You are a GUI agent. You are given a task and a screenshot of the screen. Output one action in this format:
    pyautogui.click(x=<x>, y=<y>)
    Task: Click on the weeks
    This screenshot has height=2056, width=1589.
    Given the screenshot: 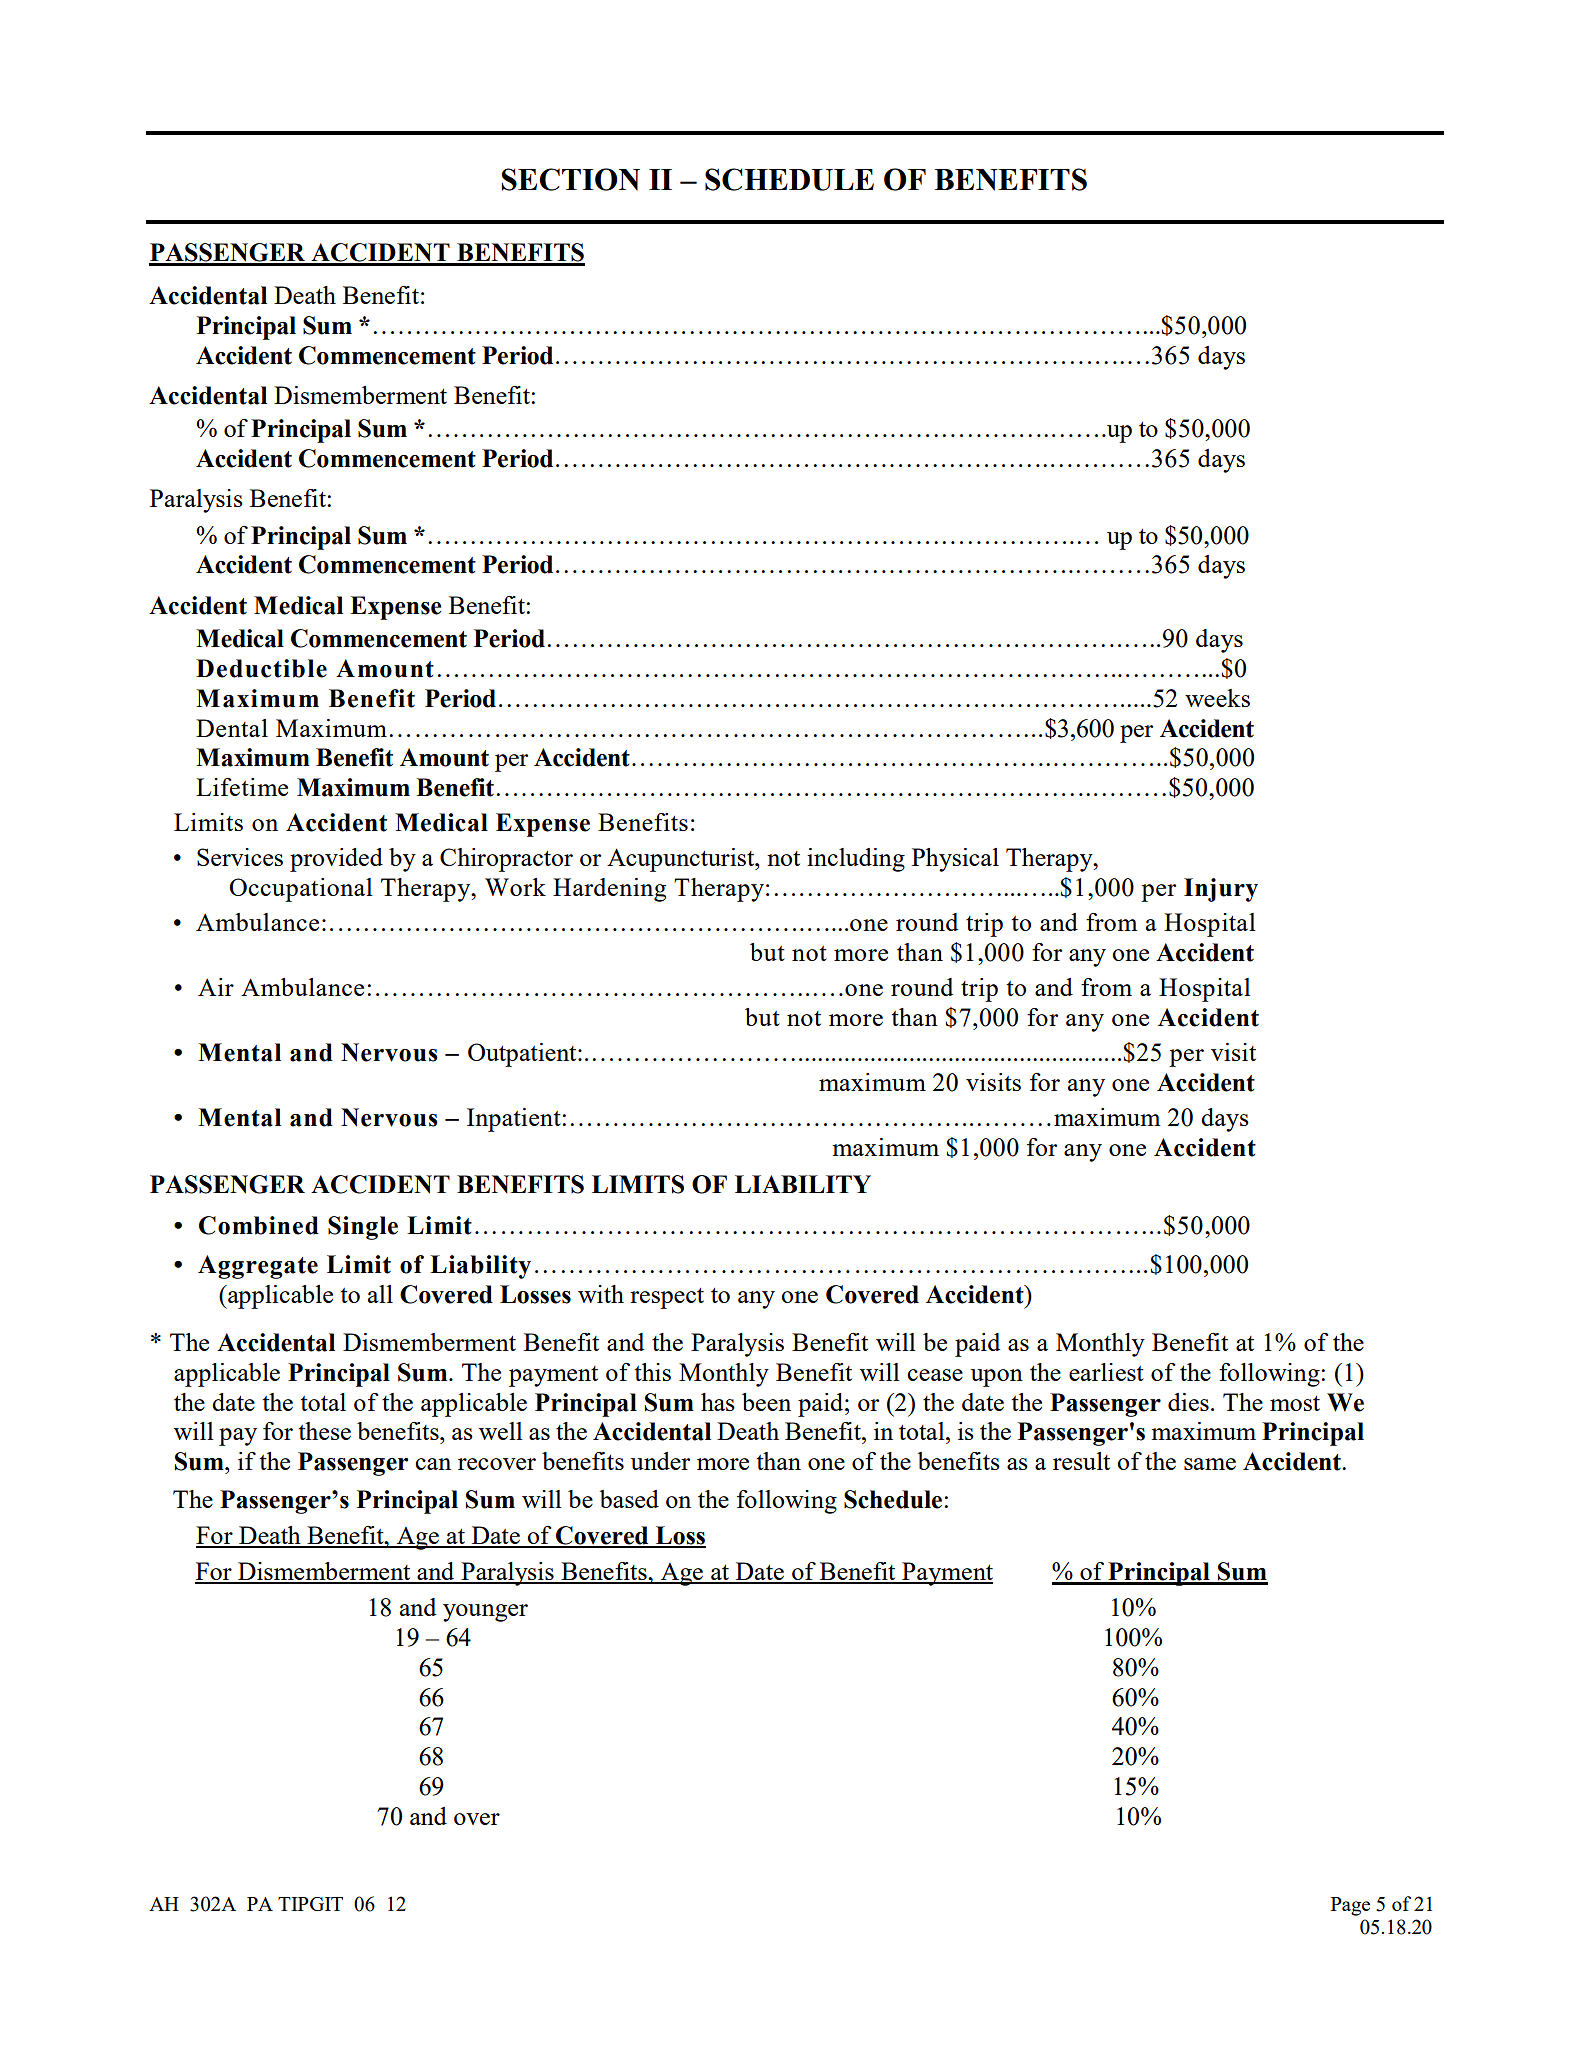 What is the action you would take?
    pyautogui.click(x=1217, y=698)
